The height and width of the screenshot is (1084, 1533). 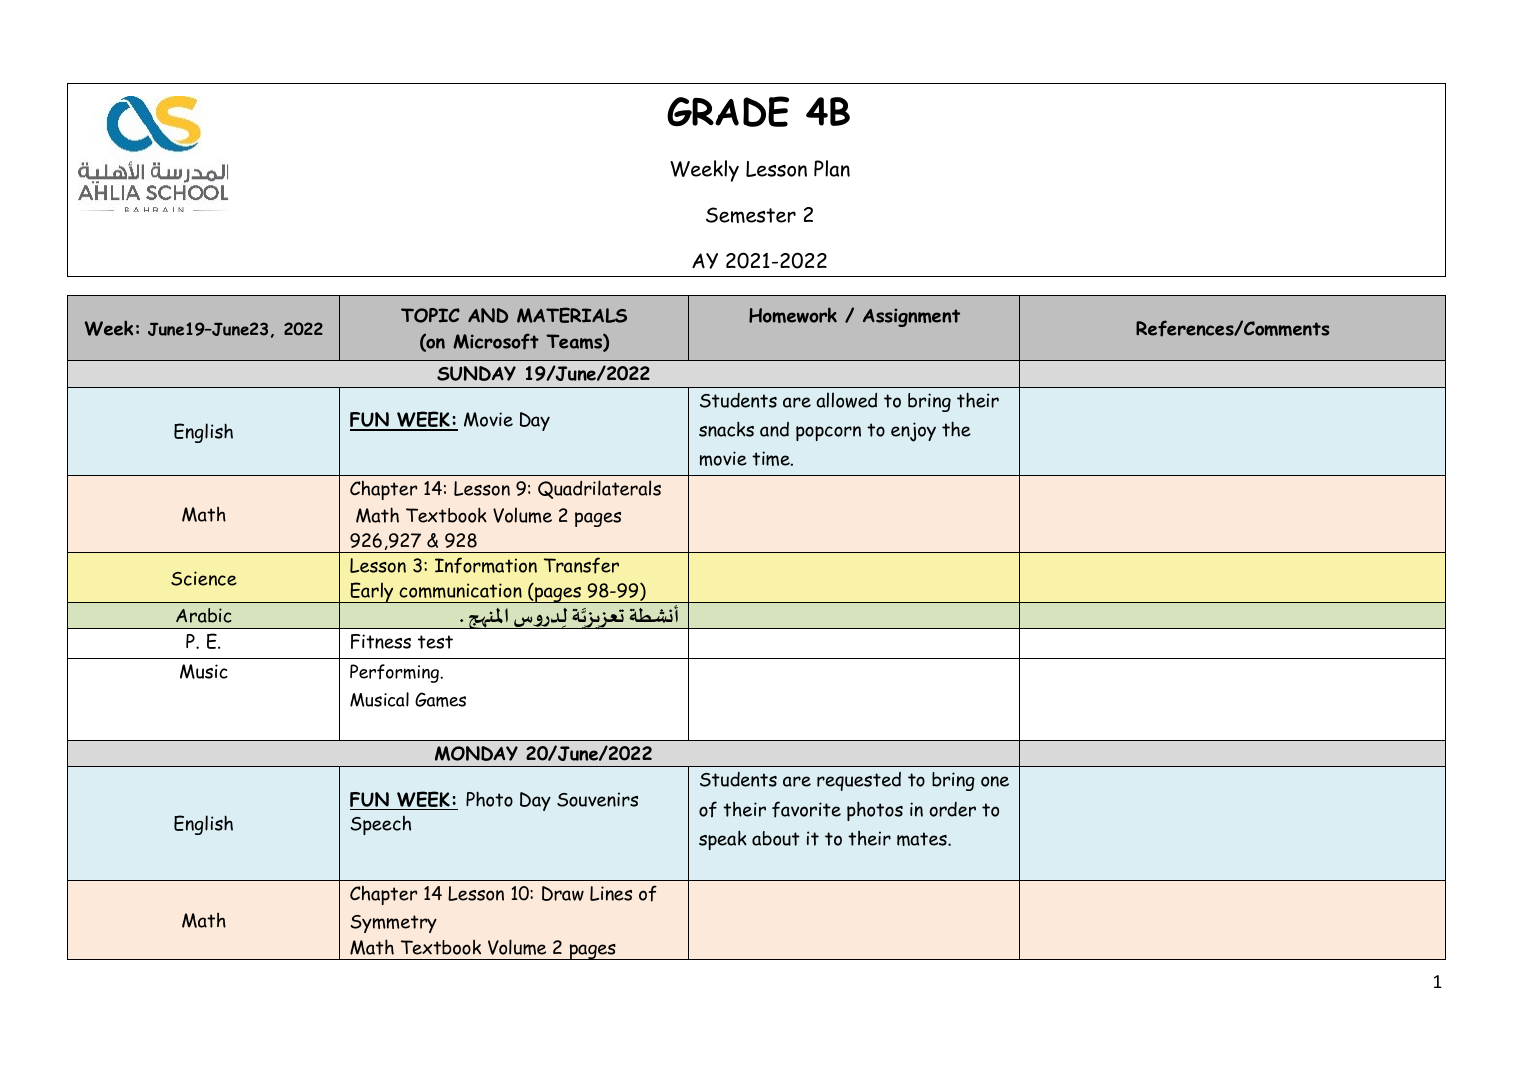 What do you see at coordinates (599, 489) in the screenshot?
I see `Quadrilaterals` at bounding box center [599, 489].
